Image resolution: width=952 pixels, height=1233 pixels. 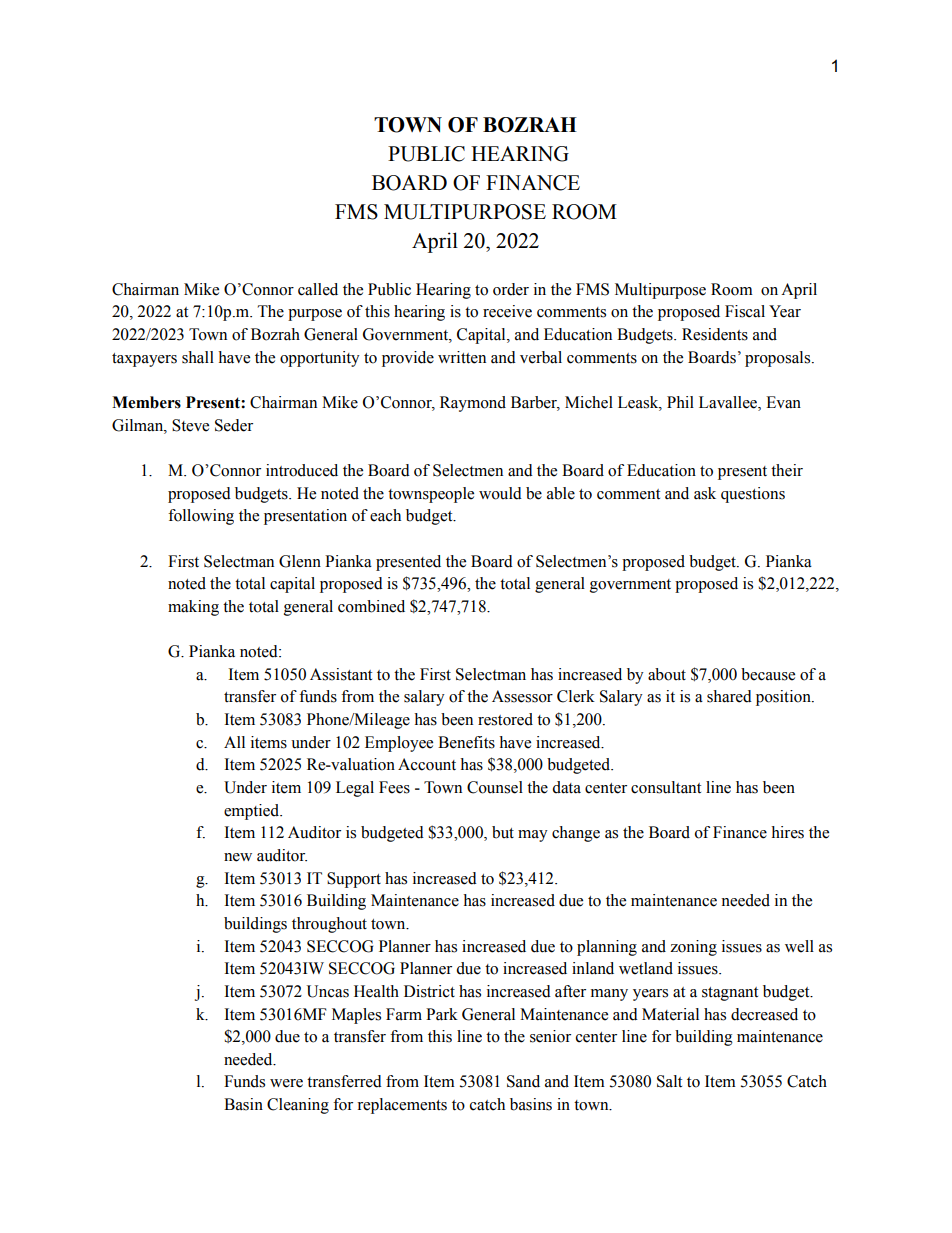 I want to click on would, so click(x=500, y=493).
